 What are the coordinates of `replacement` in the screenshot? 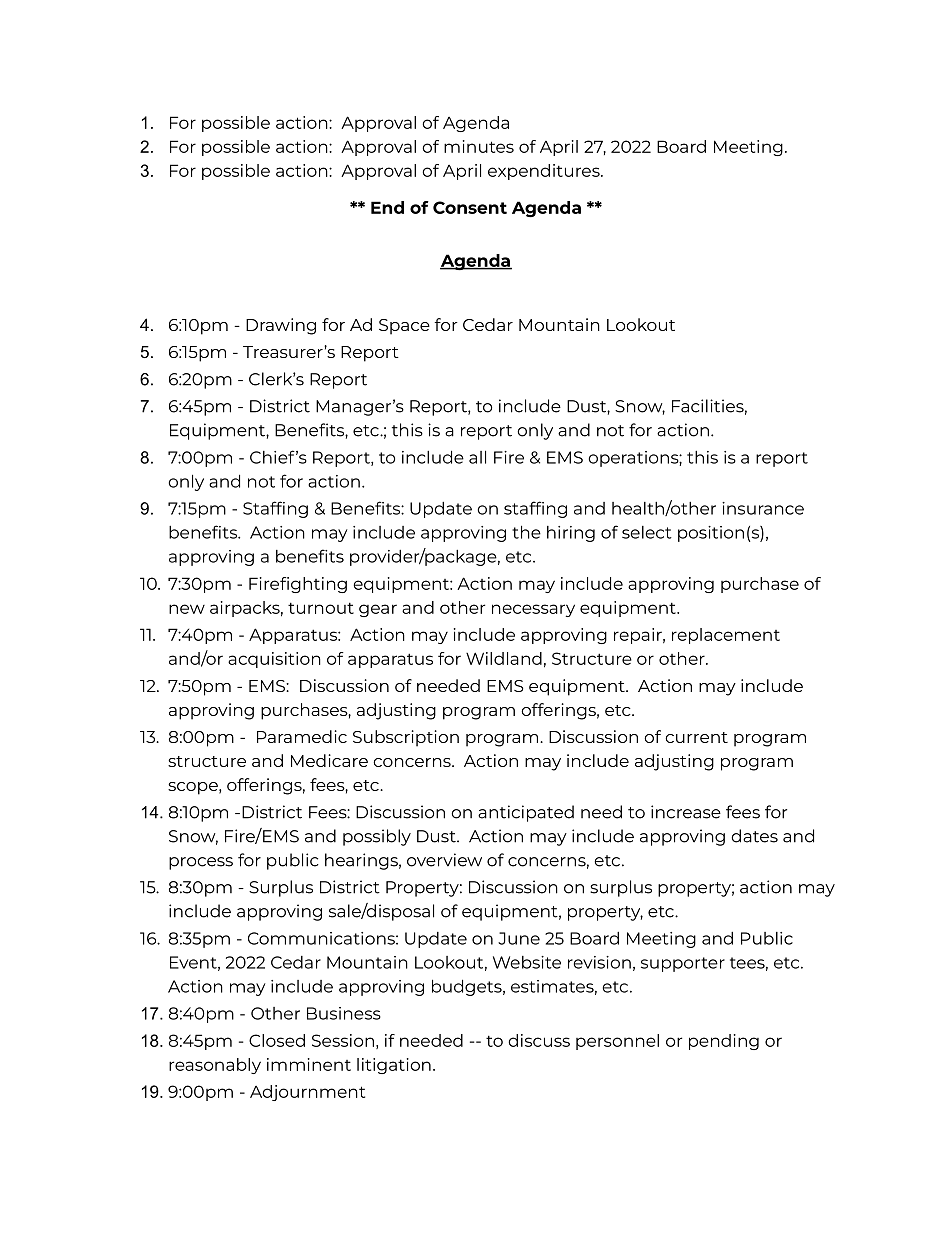 It's located at (726, 636).
